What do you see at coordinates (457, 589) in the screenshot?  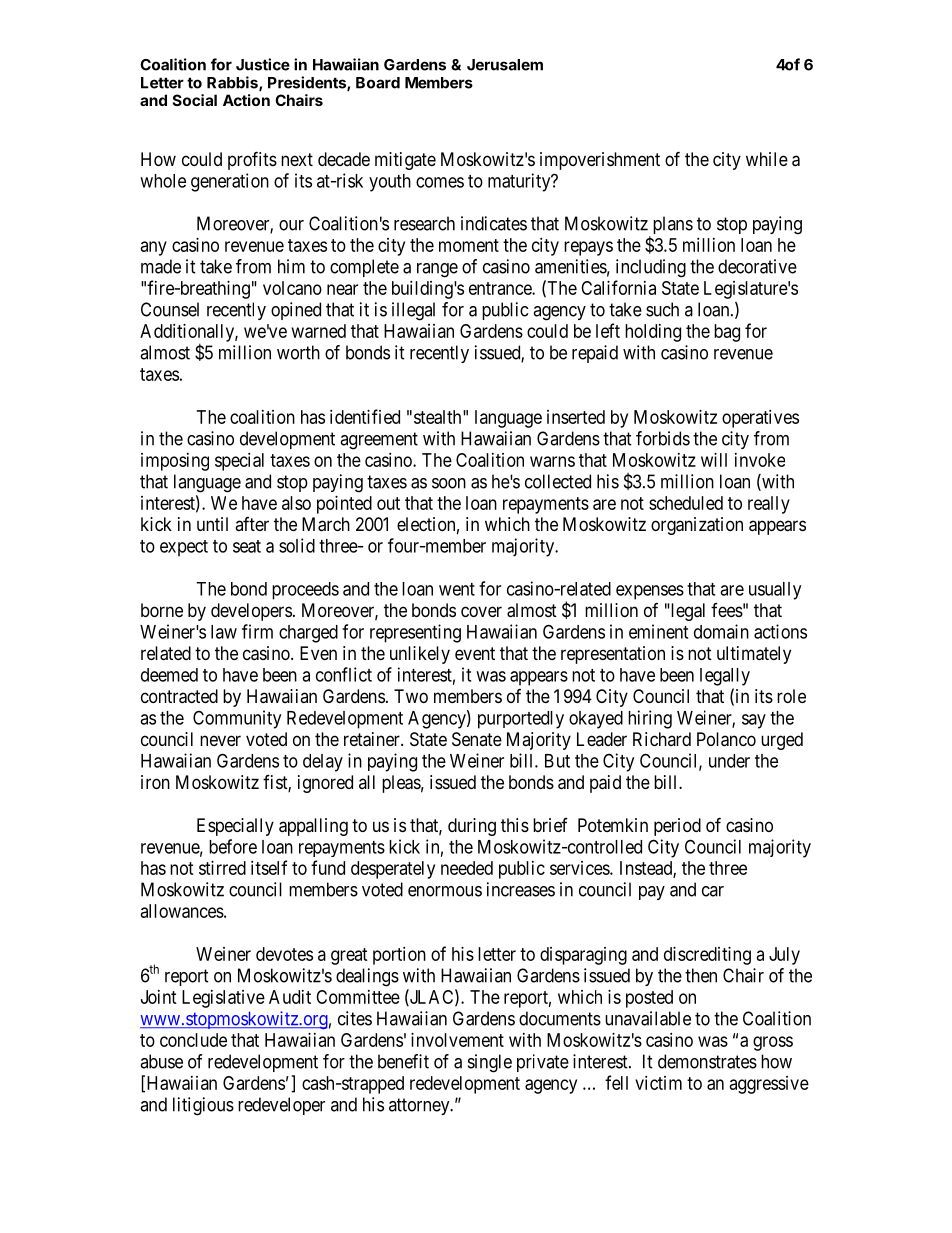 I see `went` at bounding box center [457, 589].
